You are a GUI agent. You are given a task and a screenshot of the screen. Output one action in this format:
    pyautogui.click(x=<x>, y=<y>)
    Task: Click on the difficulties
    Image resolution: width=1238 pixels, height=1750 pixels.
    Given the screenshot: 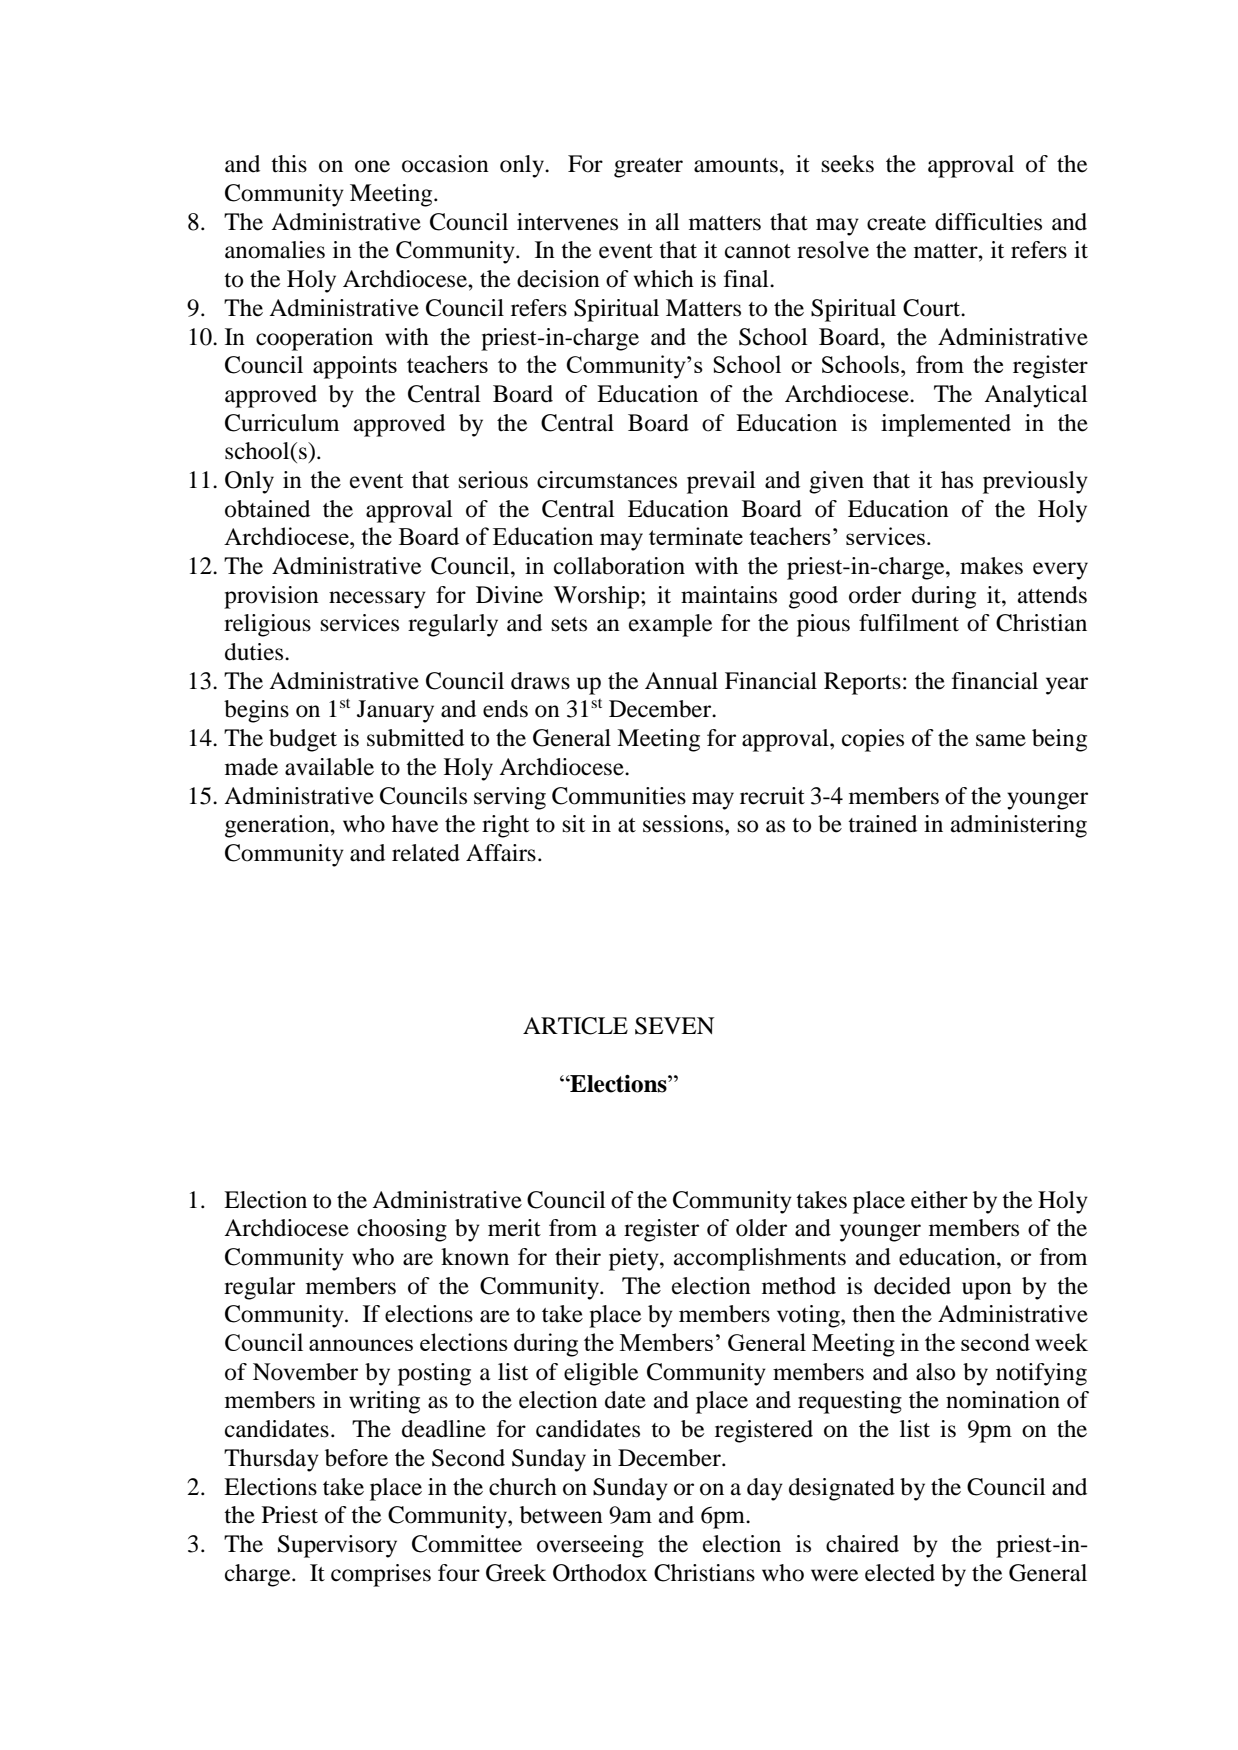 What is the action you would take?
    pyautogui.click(x=988, y=222)
